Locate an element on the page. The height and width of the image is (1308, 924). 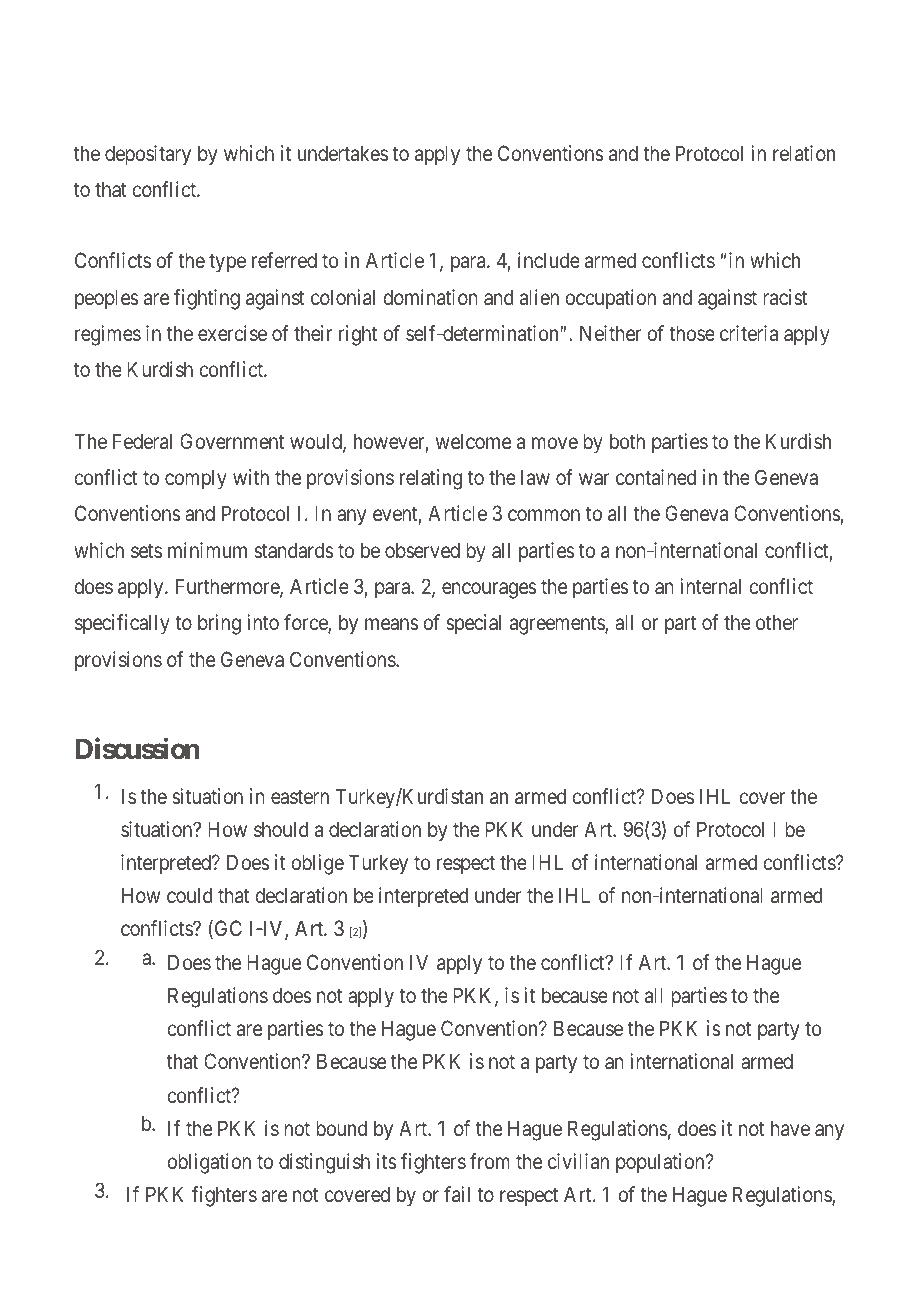
from is located at coordinates (490, 1161).
